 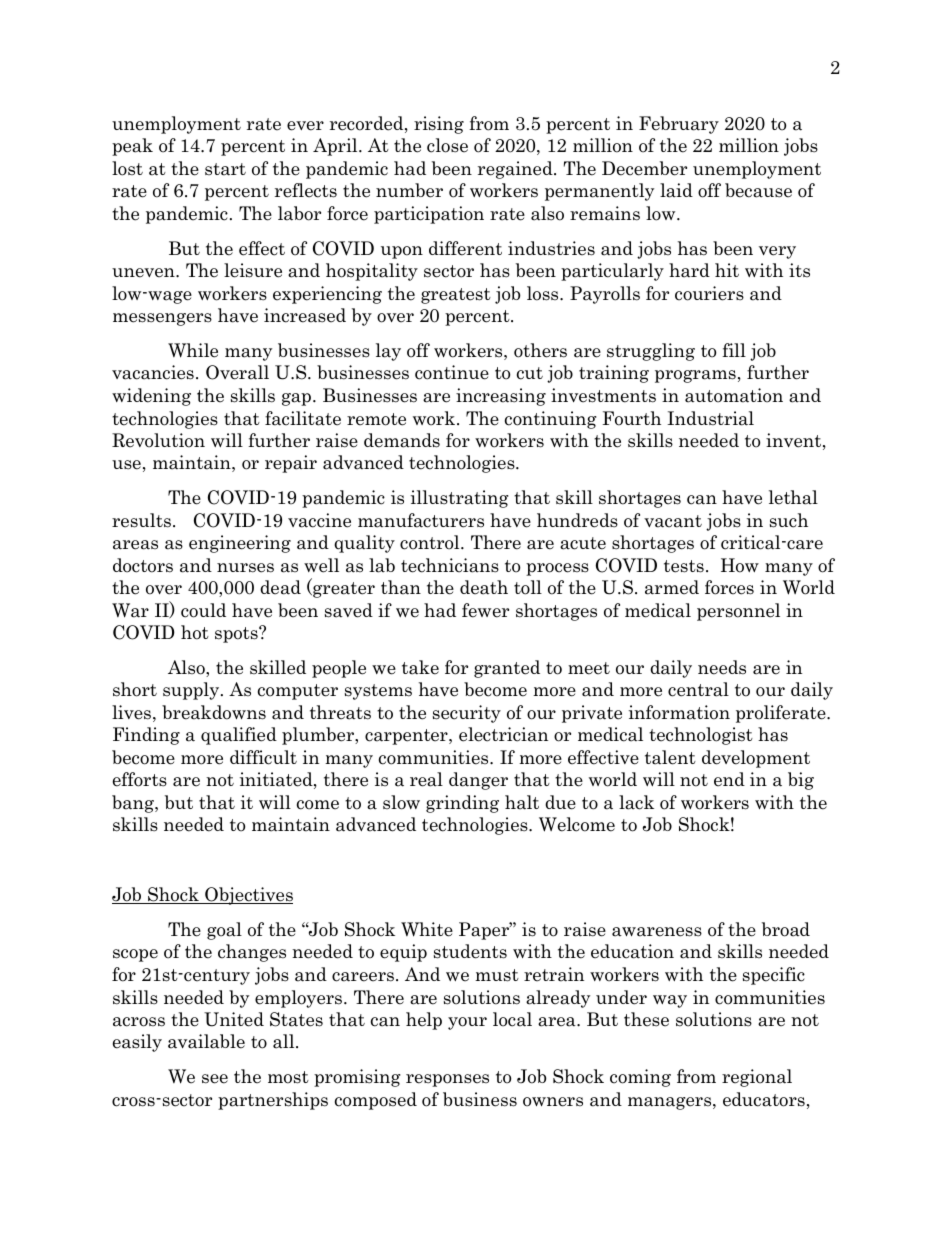 I want to click on close, so click(x=447, y=145).
